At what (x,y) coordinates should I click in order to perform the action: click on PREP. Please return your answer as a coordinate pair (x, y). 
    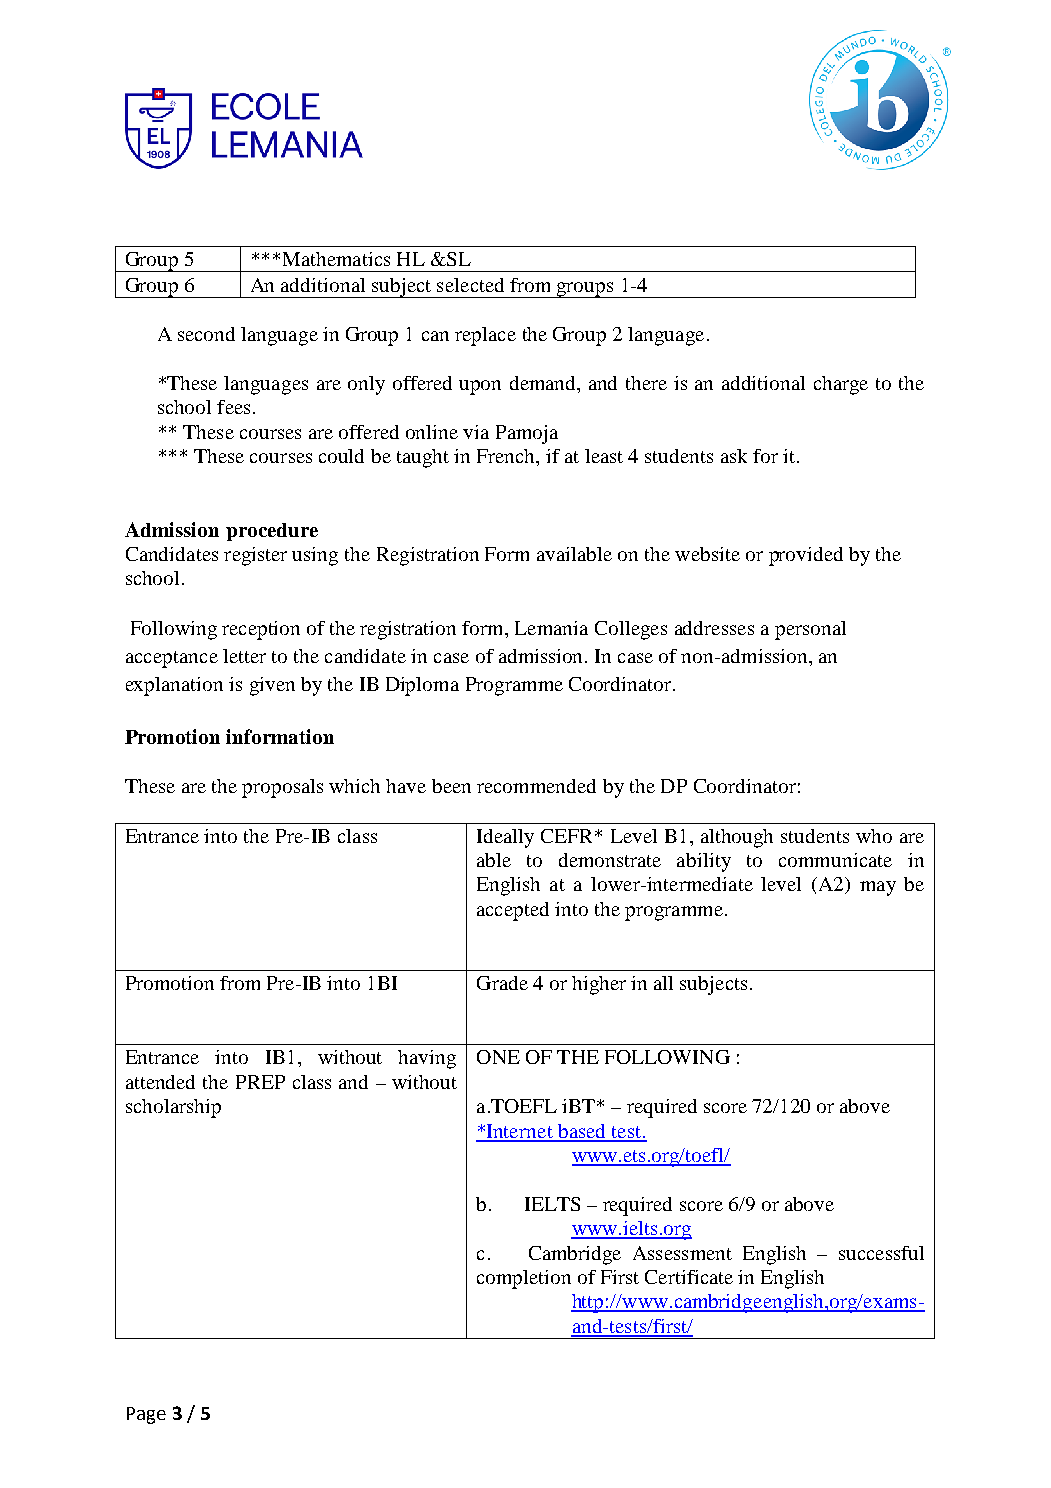
    Looking at the image, I should click on (260, 1082).
